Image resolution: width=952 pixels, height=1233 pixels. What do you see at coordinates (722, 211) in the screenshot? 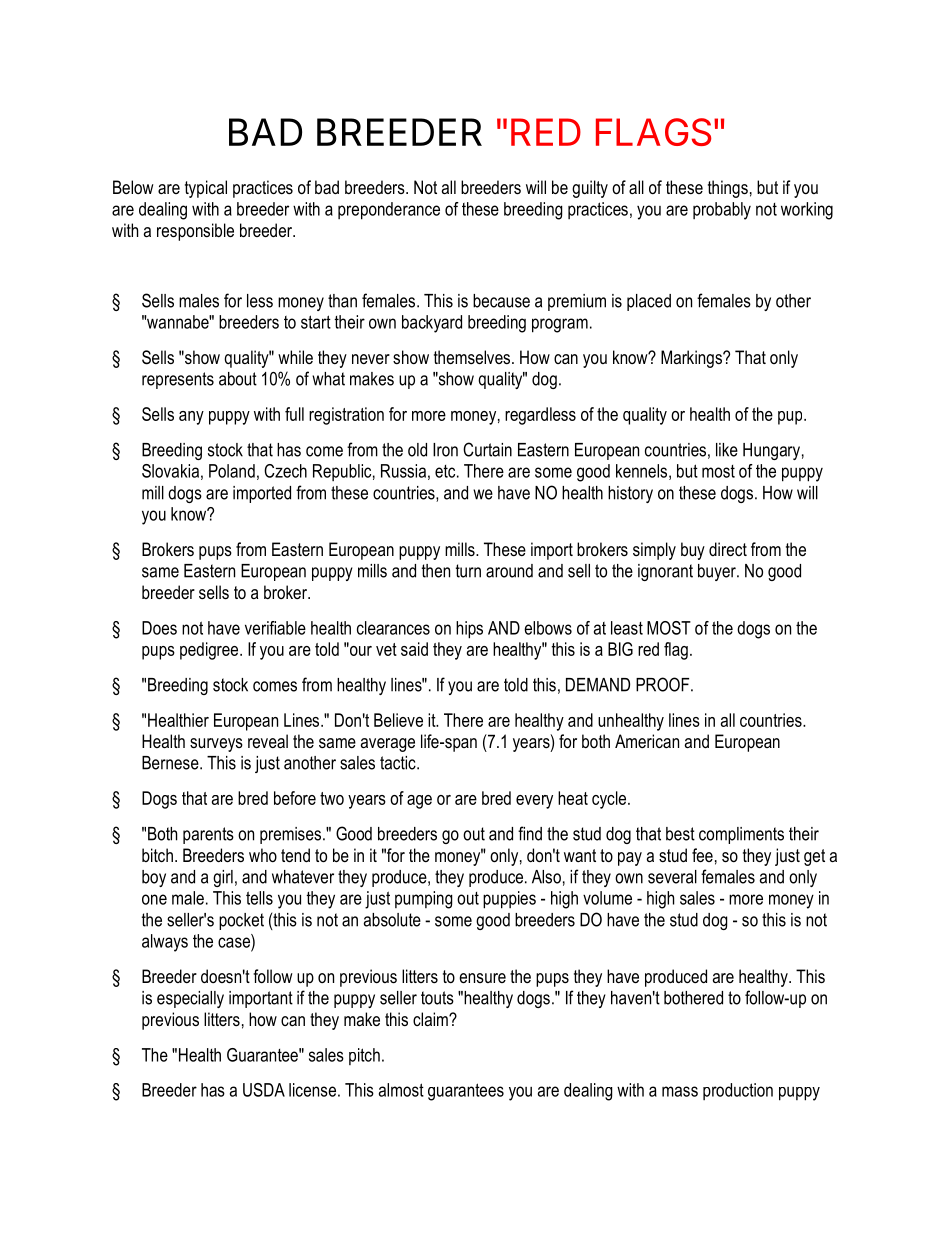
I see `probably` at bounding box center [722, 211].
